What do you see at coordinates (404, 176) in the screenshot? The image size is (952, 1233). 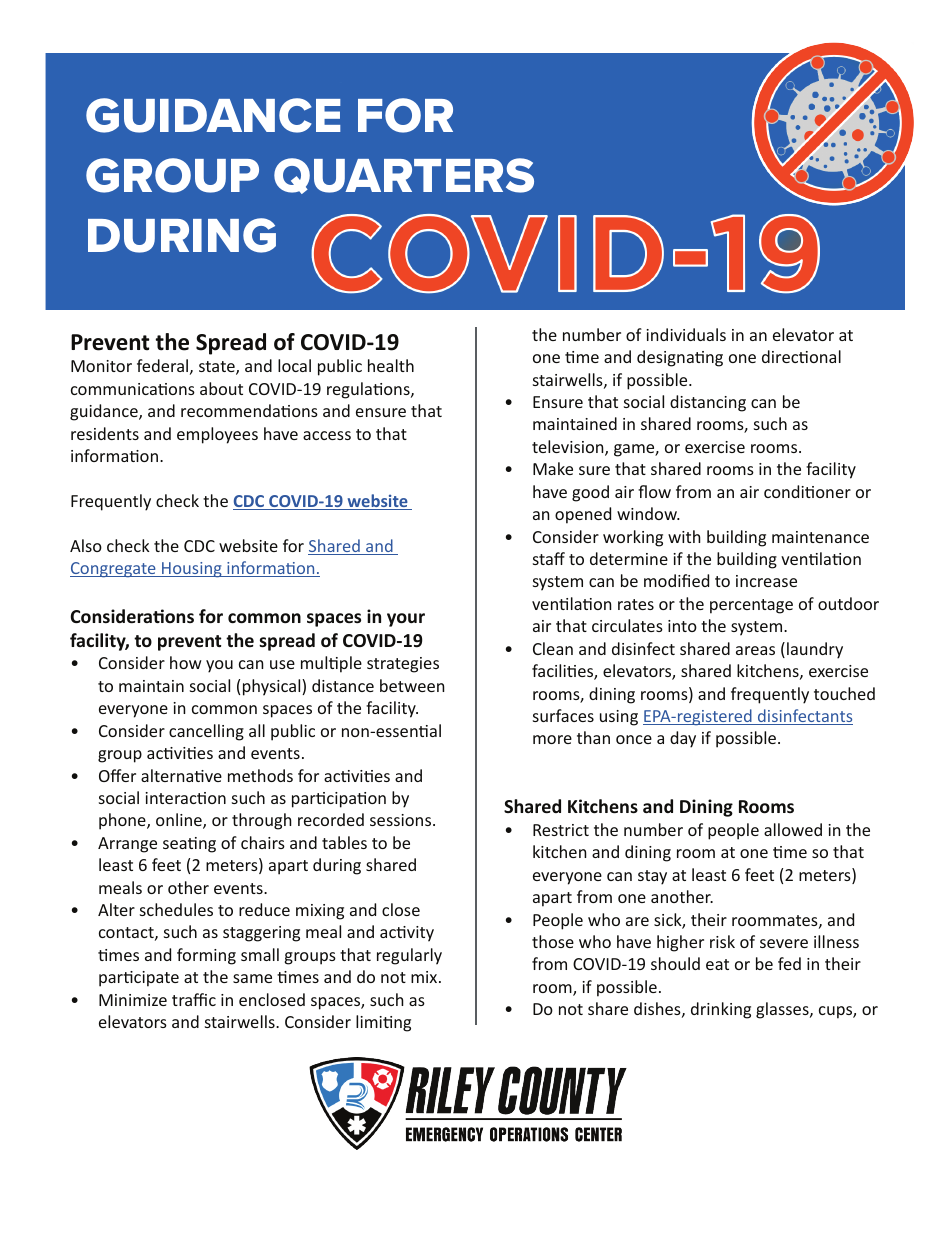 I see `QUARTERS` at bounding box center [404, 176].
